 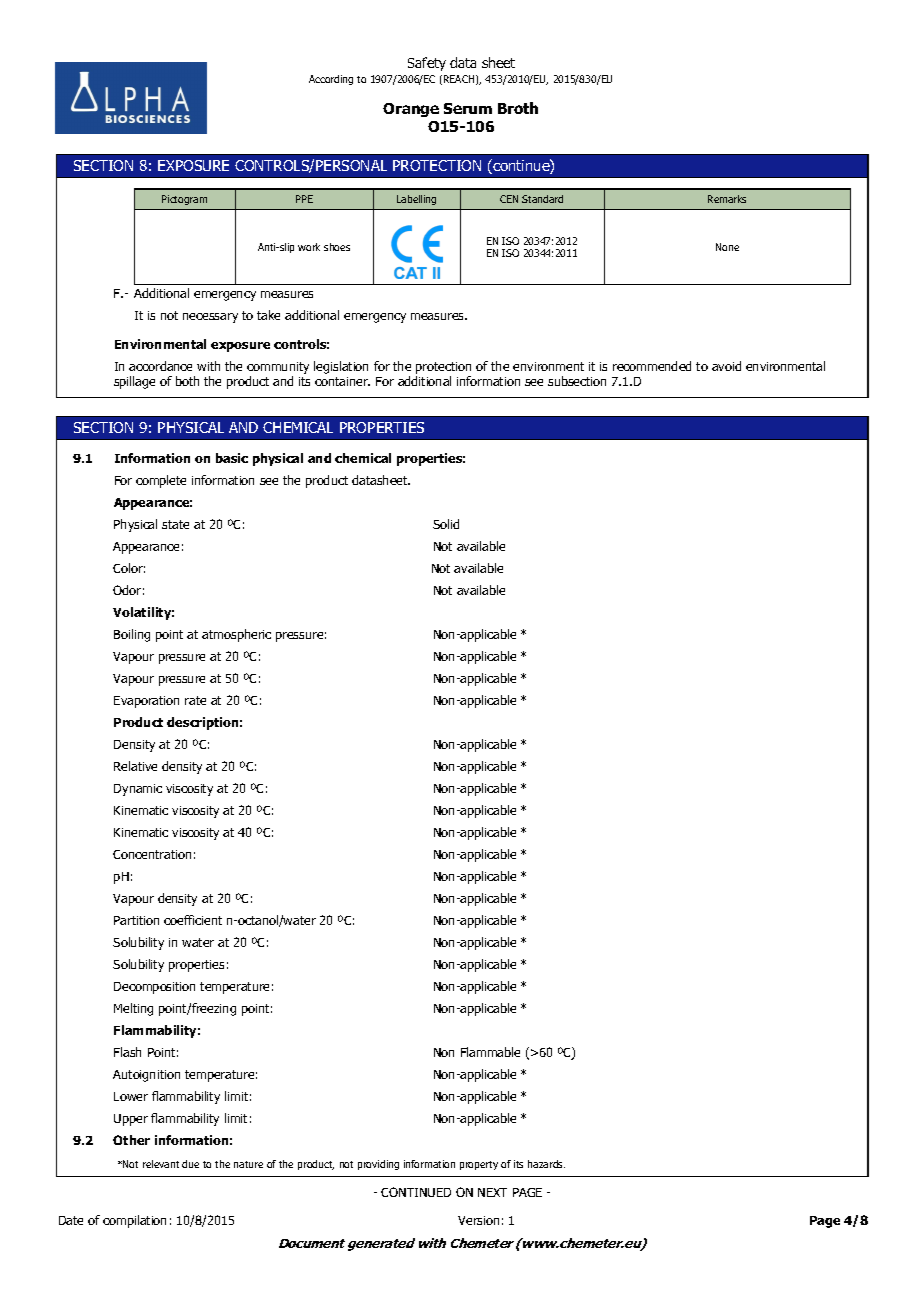 I want to click on Solid, so click(x=446, y=524).
